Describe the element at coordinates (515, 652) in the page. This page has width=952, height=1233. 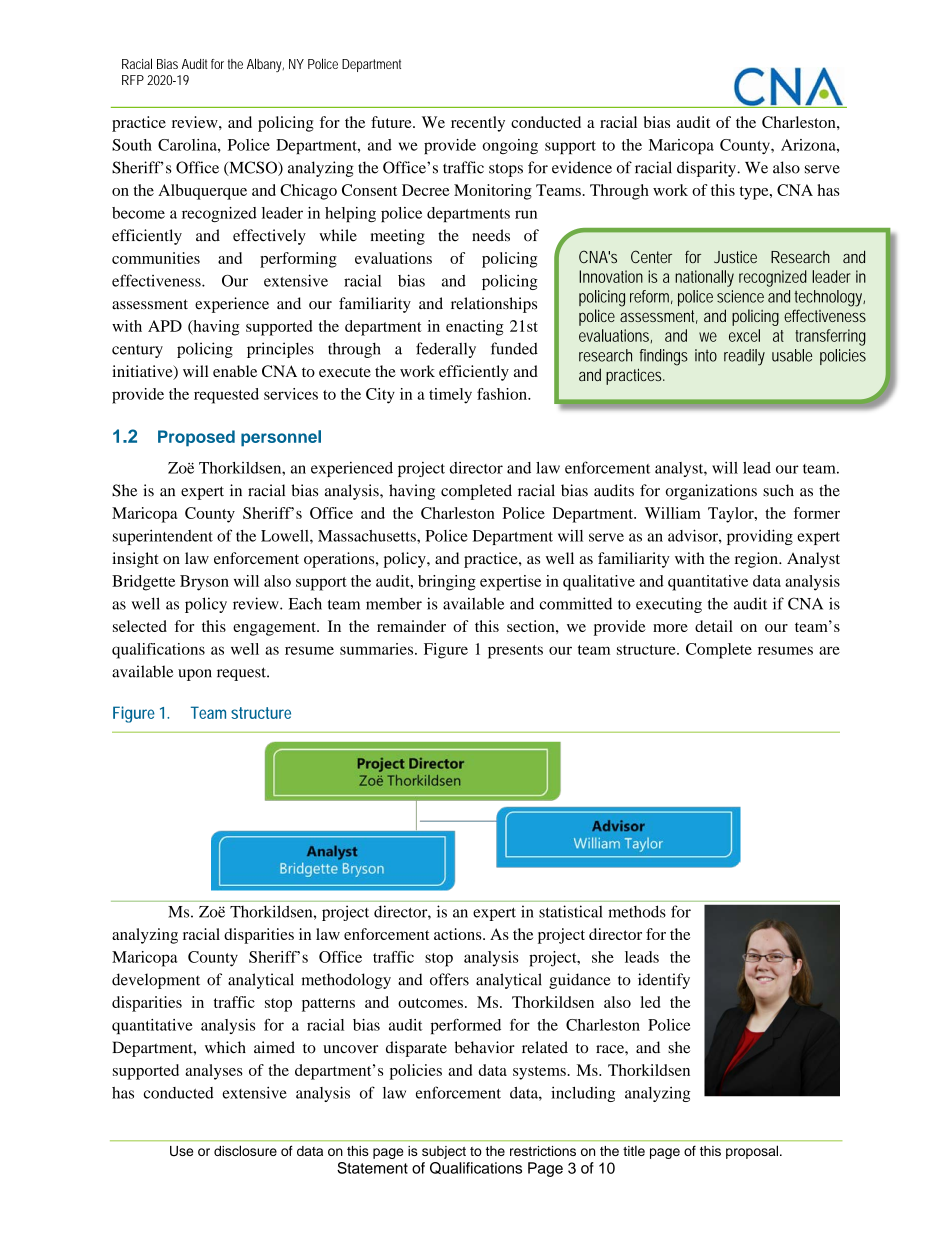
I see `presents` at that location.
